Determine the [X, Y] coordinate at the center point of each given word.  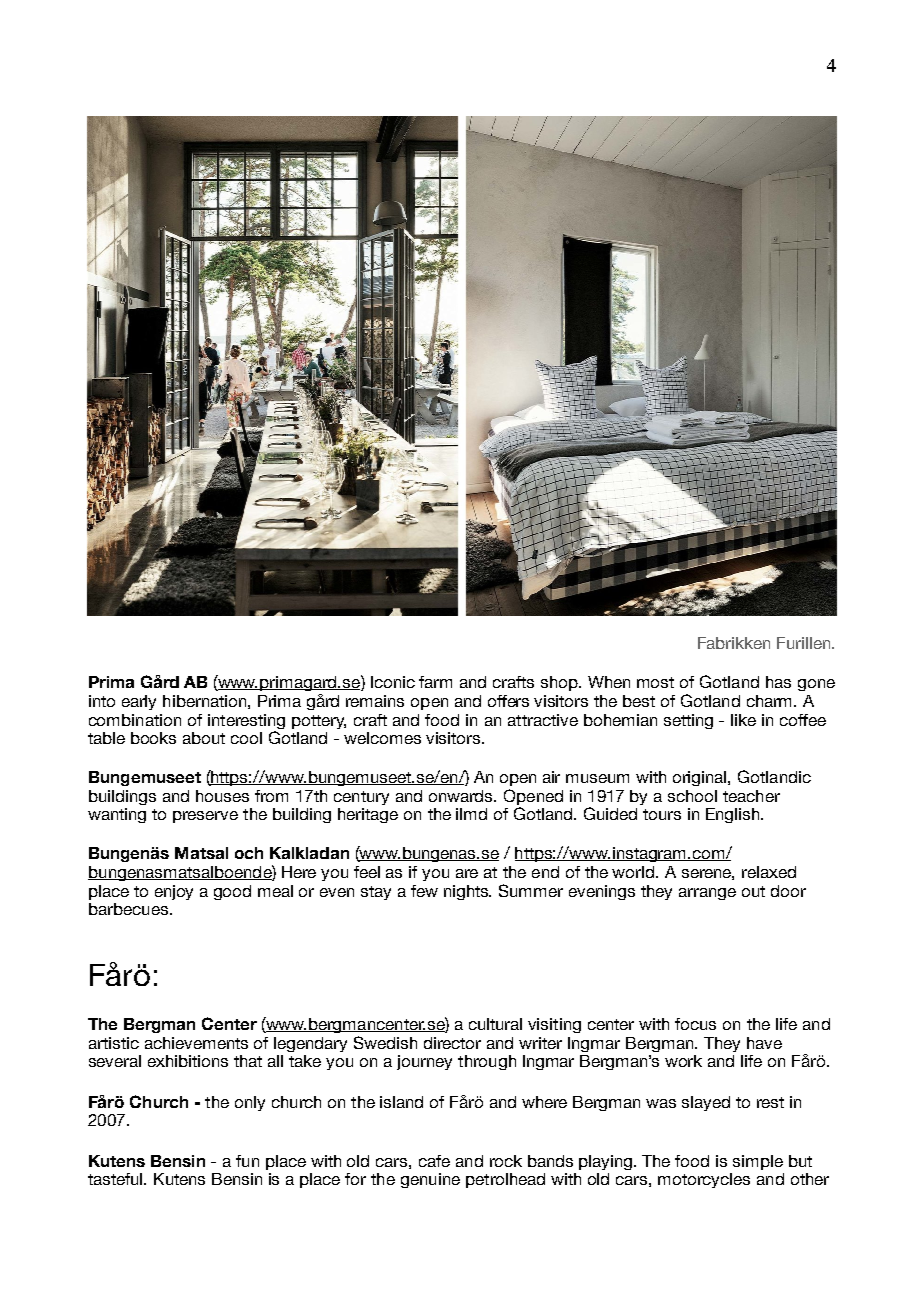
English [734, 815]
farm [435, 682]
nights [467, 892]
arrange [707, 894]
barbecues [130, 909]
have [764, 1043]
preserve [205, 817]
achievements [196, 1043]
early [139, 702]
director [452, 1043]
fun [247, 1161]
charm [771, 701]
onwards [462, 796]
